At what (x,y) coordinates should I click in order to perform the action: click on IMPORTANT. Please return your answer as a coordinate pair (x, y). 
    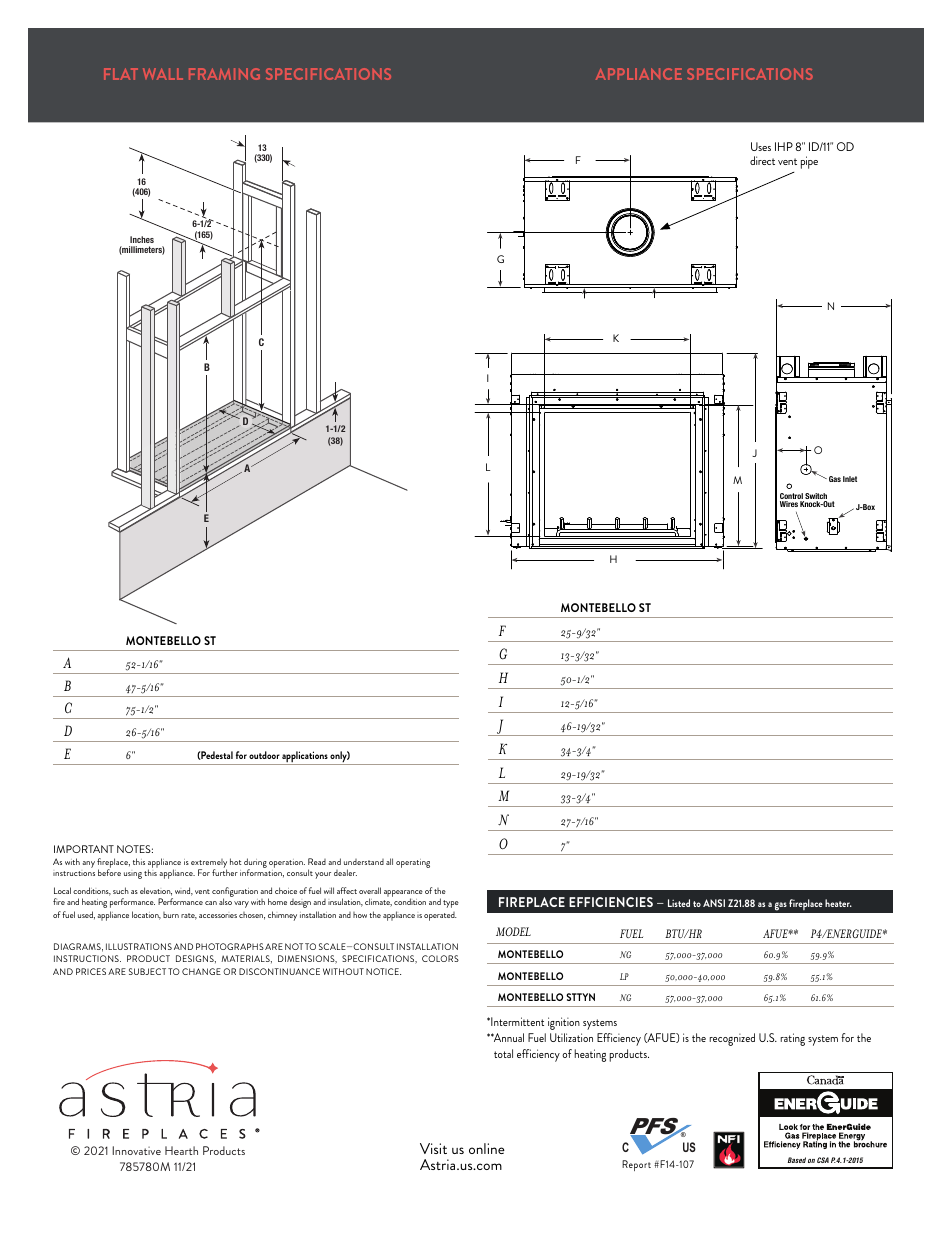
    Looking at the image, I should click on (84, 849).
